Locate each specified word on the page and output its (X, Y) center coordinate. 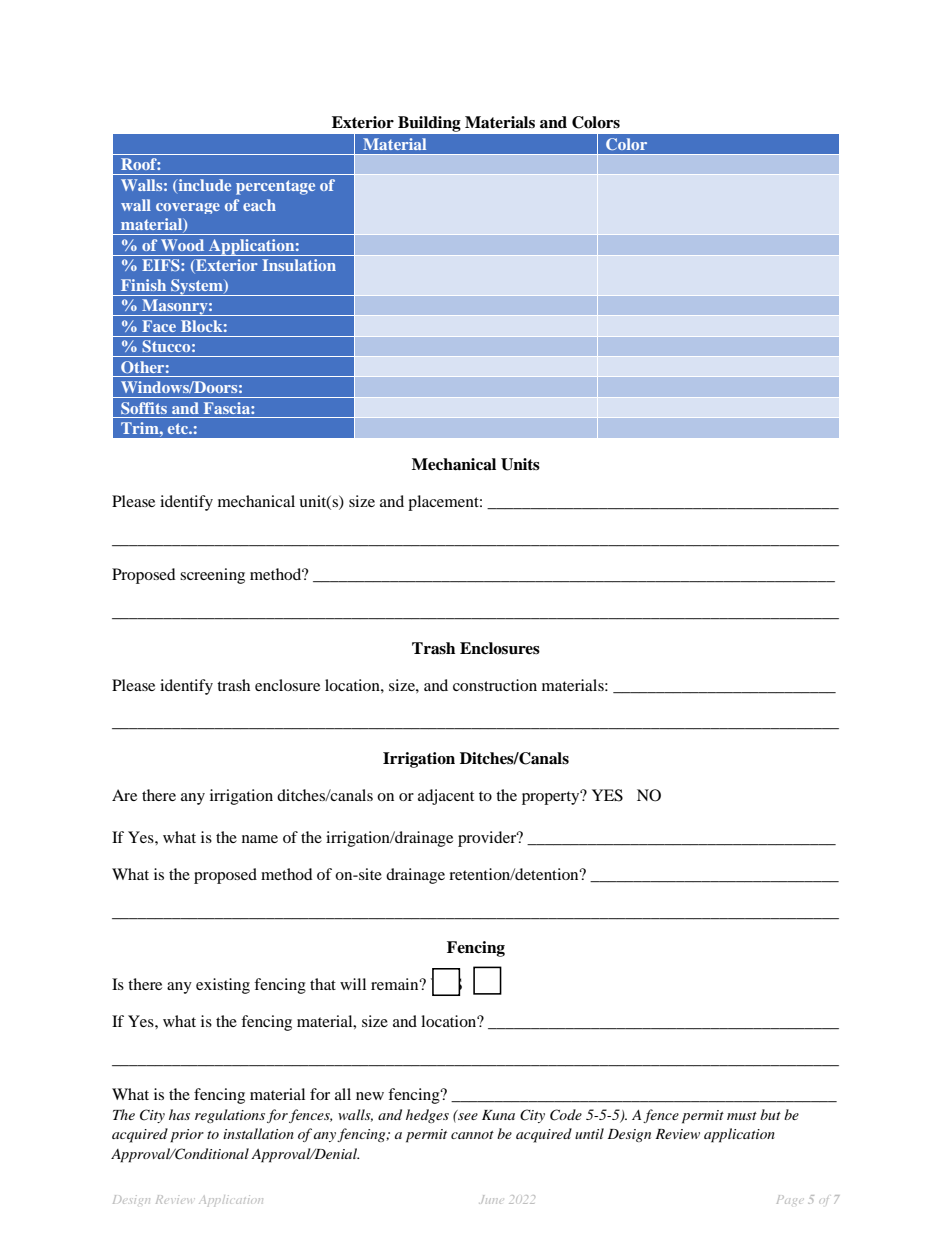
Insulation (299, 265)
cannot (472, 1135)
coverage (188, 208)
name (260, 839)
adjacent (446, 797)
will (353, 984)
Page (789, 1199)
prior (187, 1136)
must (742, 1116)
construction (495, 685)
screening (212, 576)
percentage (275, 187)
